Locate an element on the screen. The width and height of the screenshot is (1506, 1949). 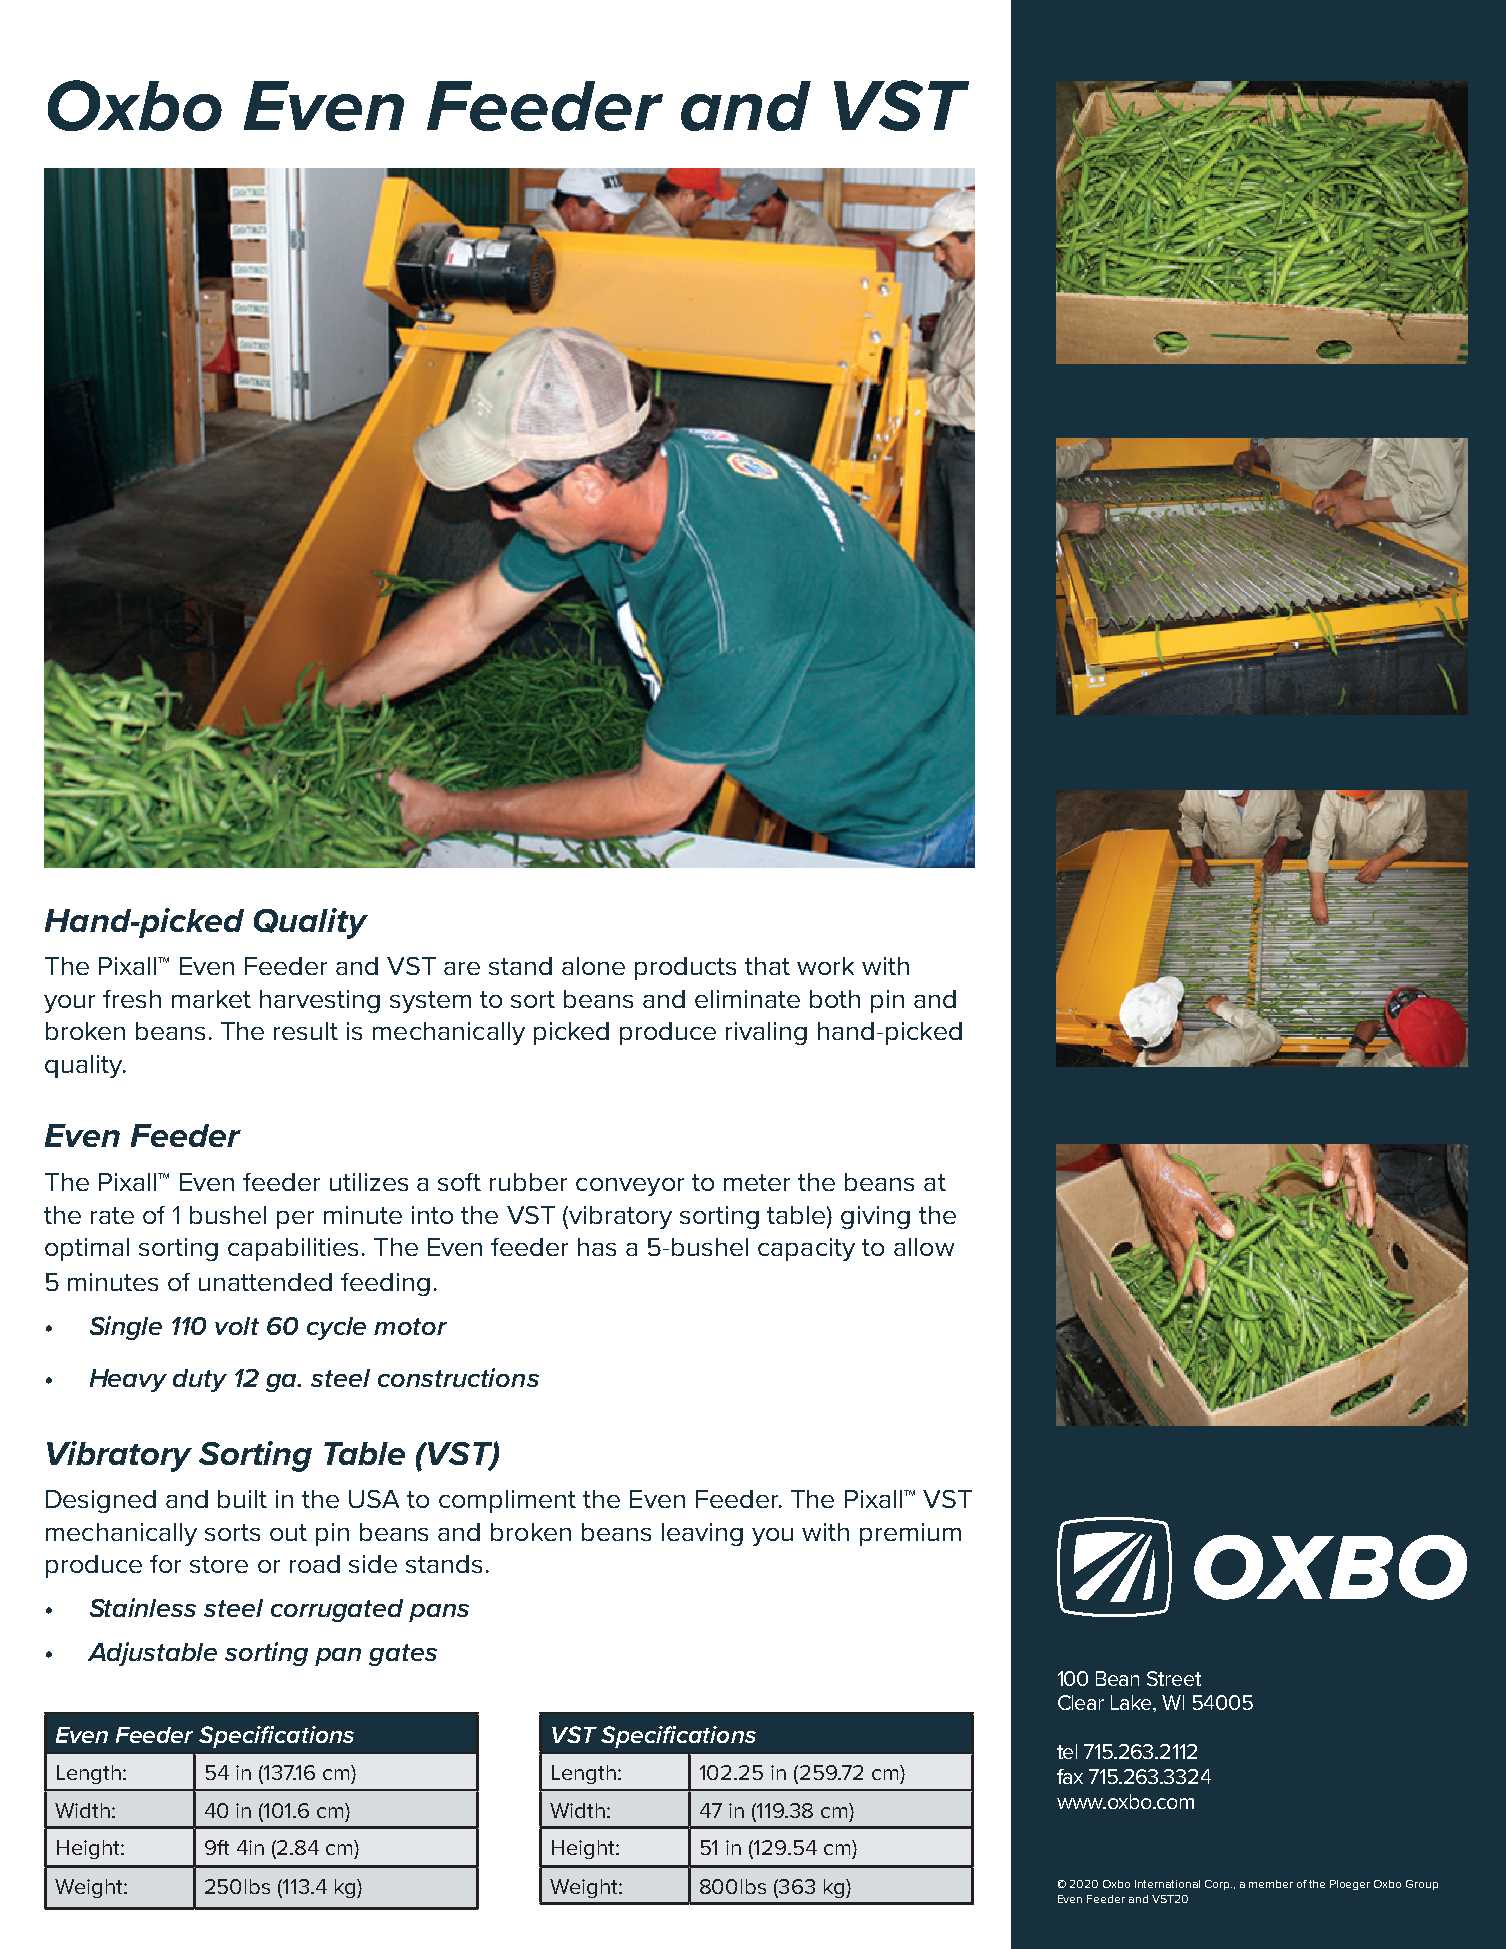
fax is located at coordinates (1070, 1776).
